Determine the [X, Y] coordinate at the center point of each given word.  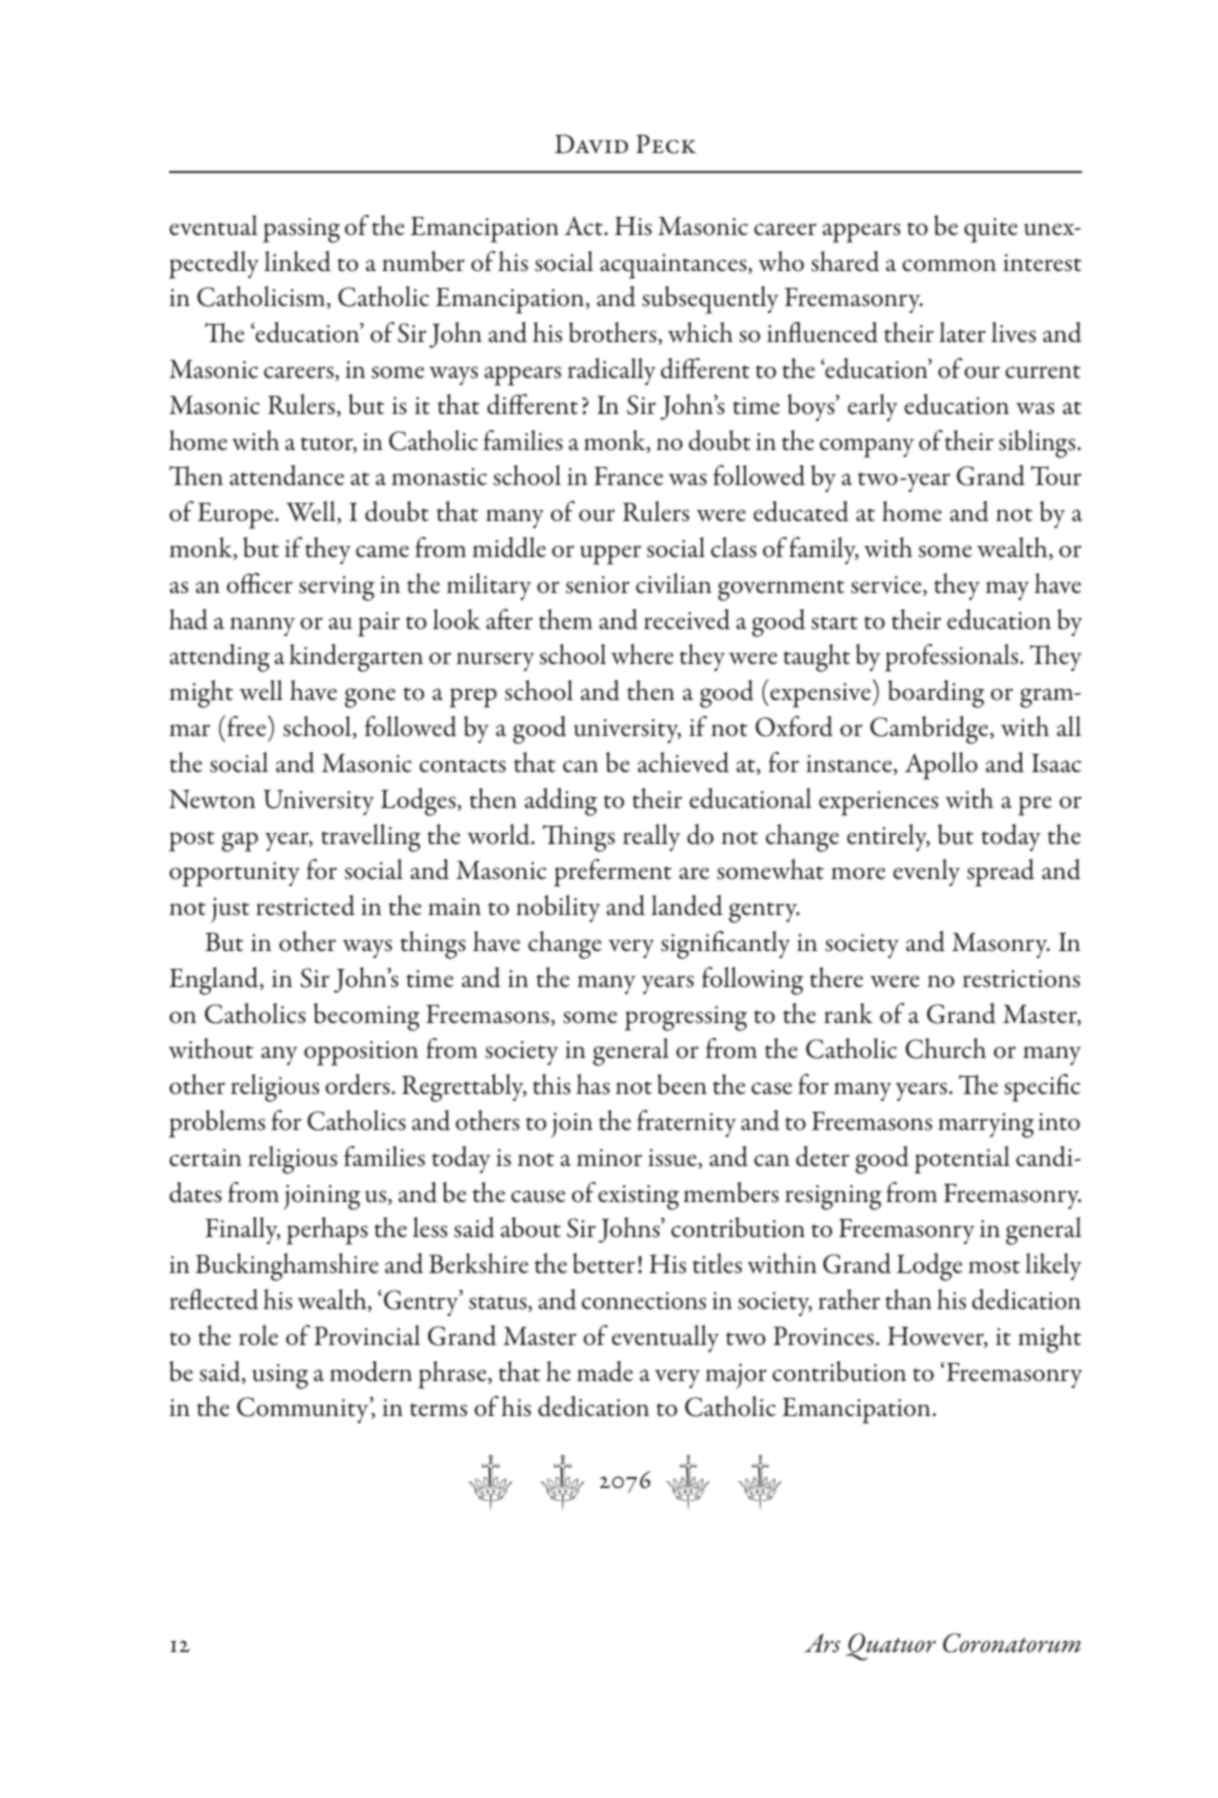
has [593, 1084]
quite [991, 230]
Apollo [941, 766]
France [628, 476]
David [591, 144]
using [280, 1376]
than [909, 1299]
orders [357, 1084]
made [605, 1371]
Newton [212, 799]
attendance [287, 475]
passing [301, 230]
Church [945, 1048]
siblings [1038, 444]
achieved [683, 762]
